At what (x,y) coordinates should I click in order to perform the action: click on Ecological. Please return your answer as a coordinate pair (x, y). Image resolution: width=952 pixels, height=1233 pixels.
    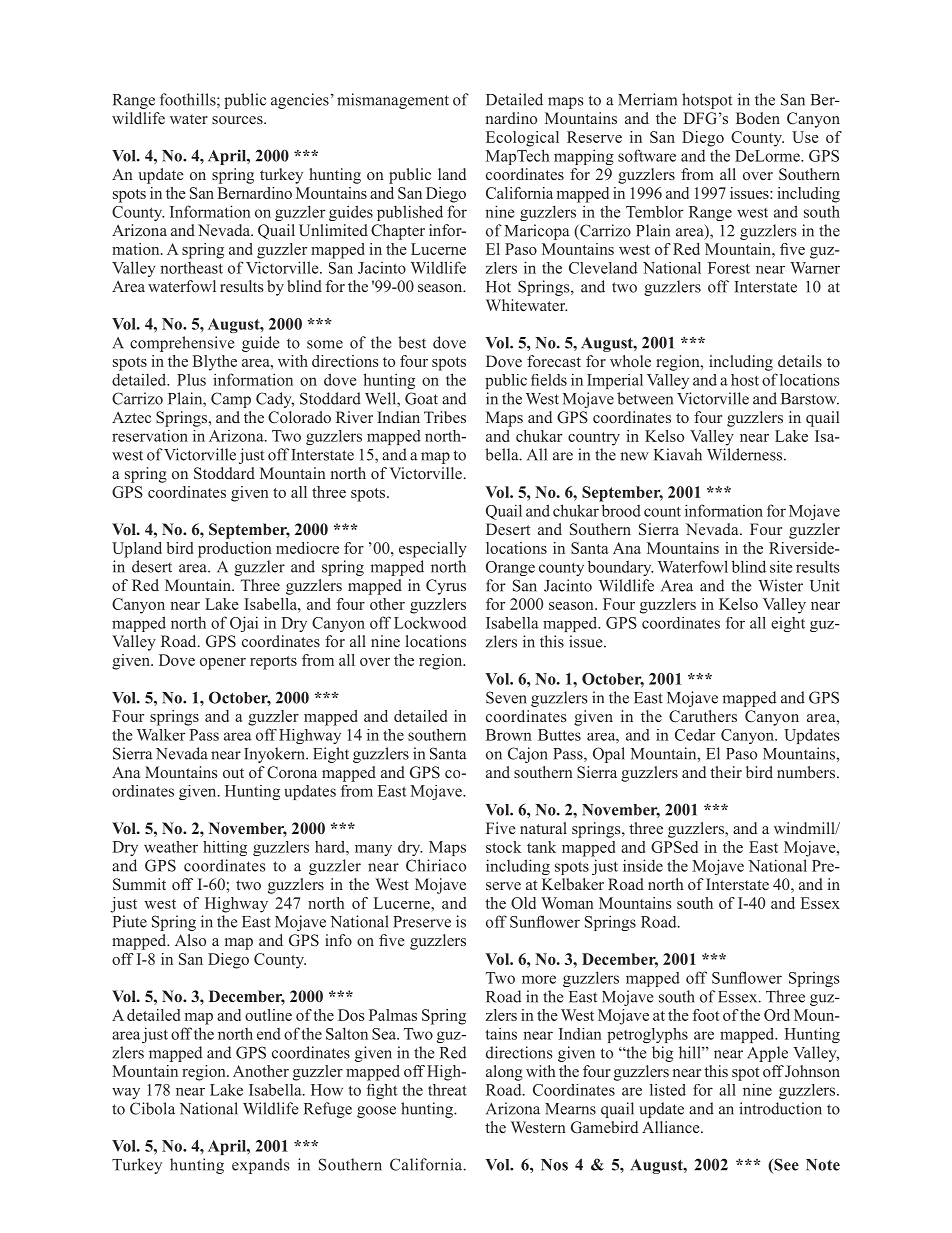
    Looking at the image, I should click on (522, 139).
